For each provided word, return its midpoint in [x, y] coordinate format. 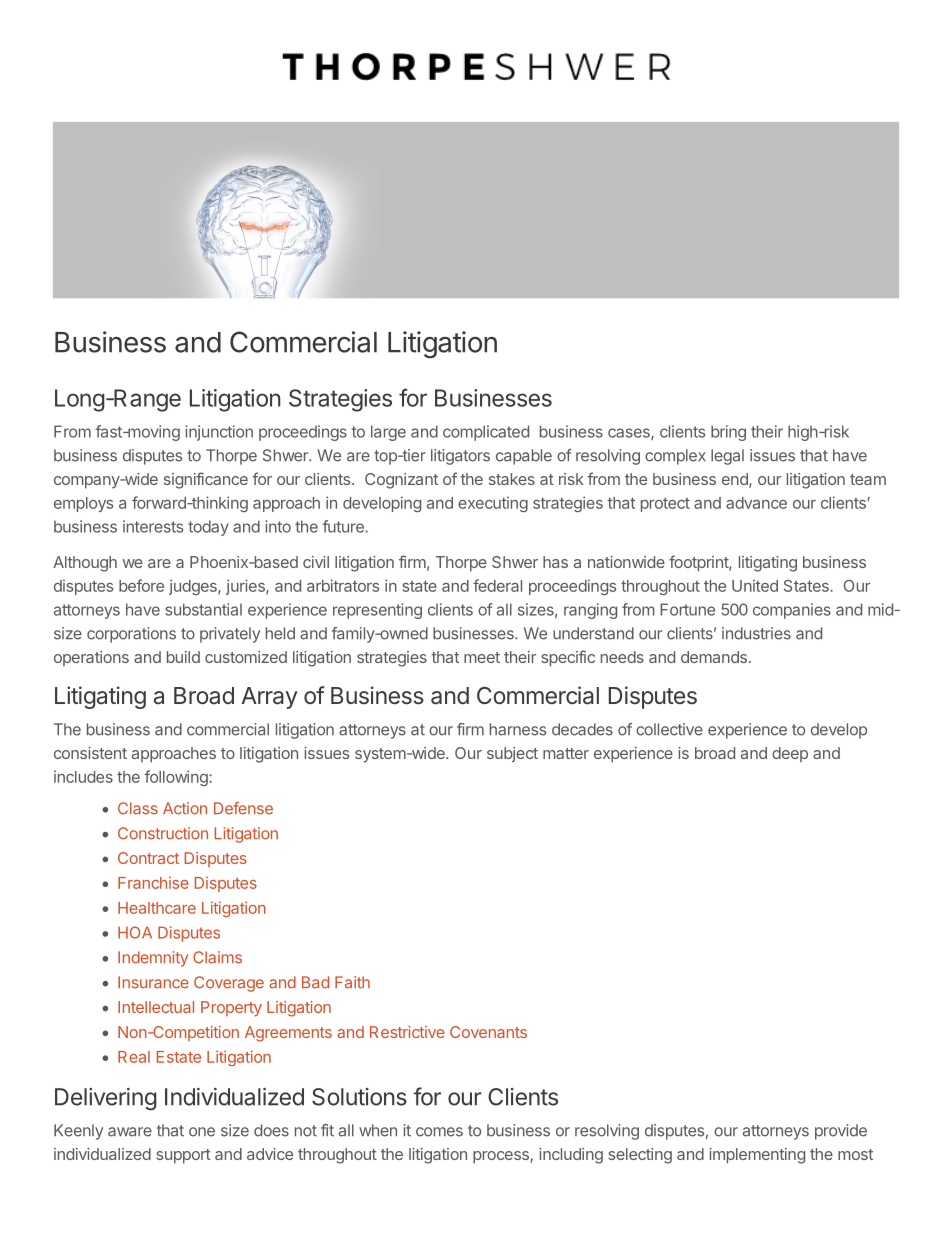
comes [439, 1132]
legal [727, 457]
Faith [352, 982]
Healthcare [157, 908]
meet [482, 657]
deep [790, 754]
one [202, 1132]
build [183, 657]
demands [714, 657]
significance [206, 480]
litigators [460, 457]
